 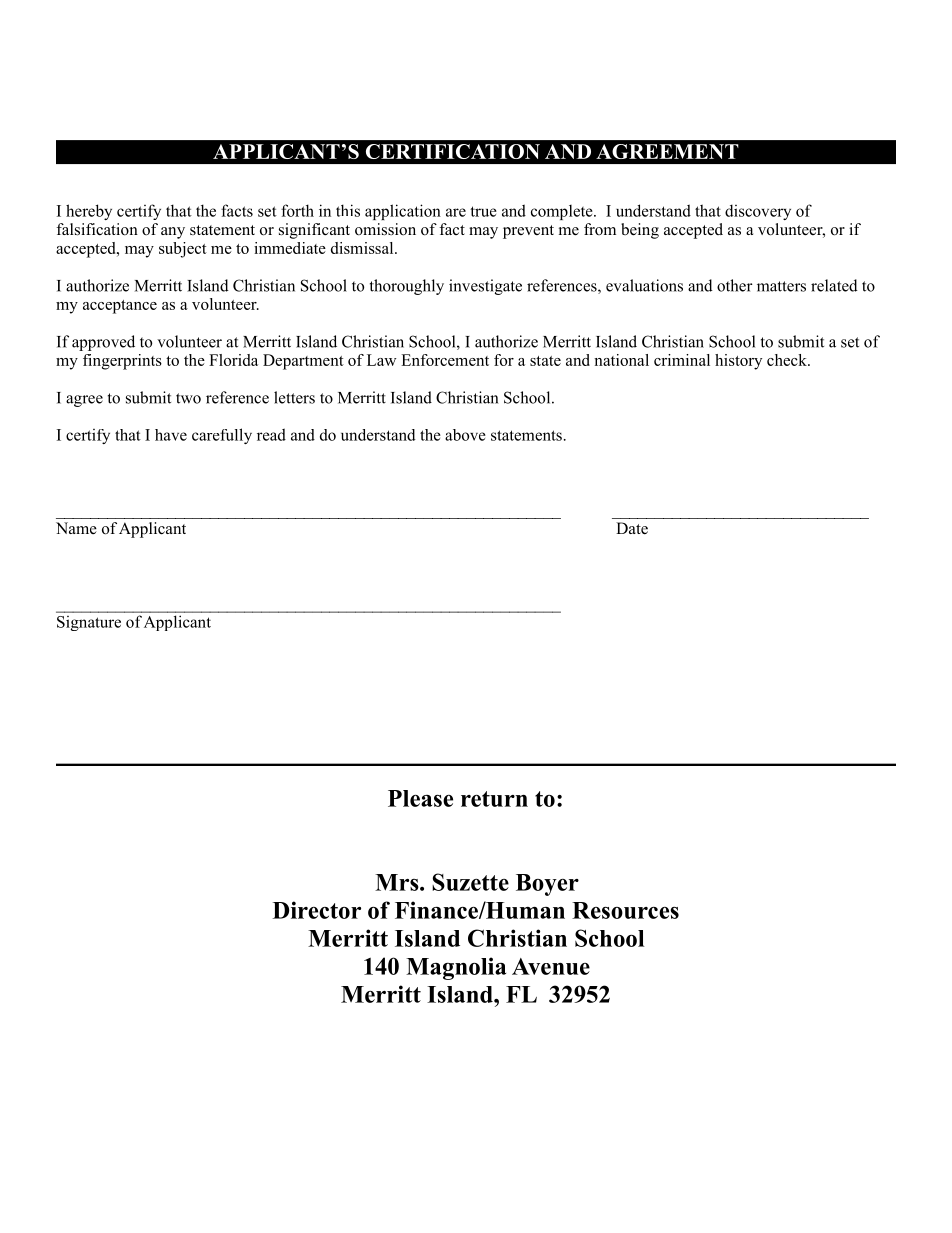 I want to click on hereby, so click(x=89, y=212).
